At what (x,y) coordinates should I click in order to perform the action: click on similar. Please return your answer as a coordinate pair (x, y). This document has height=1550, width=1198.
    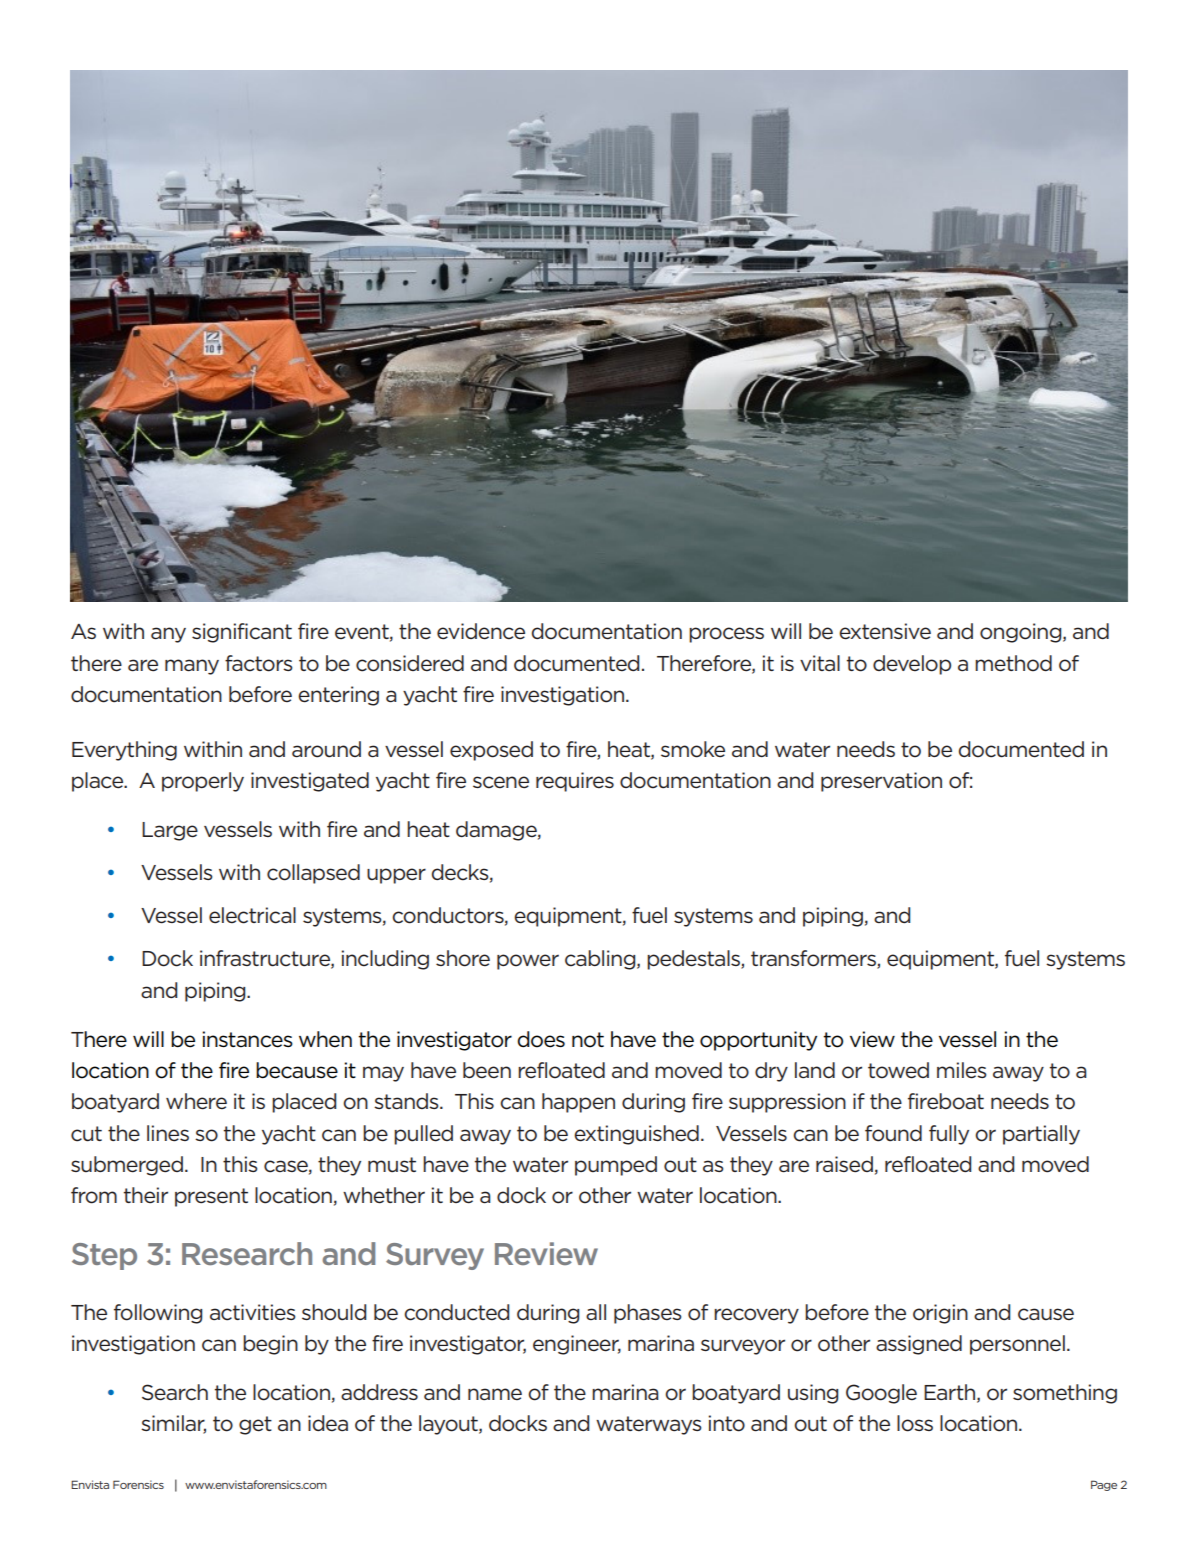
    Looking at the image, I should click on (173, 1424).
